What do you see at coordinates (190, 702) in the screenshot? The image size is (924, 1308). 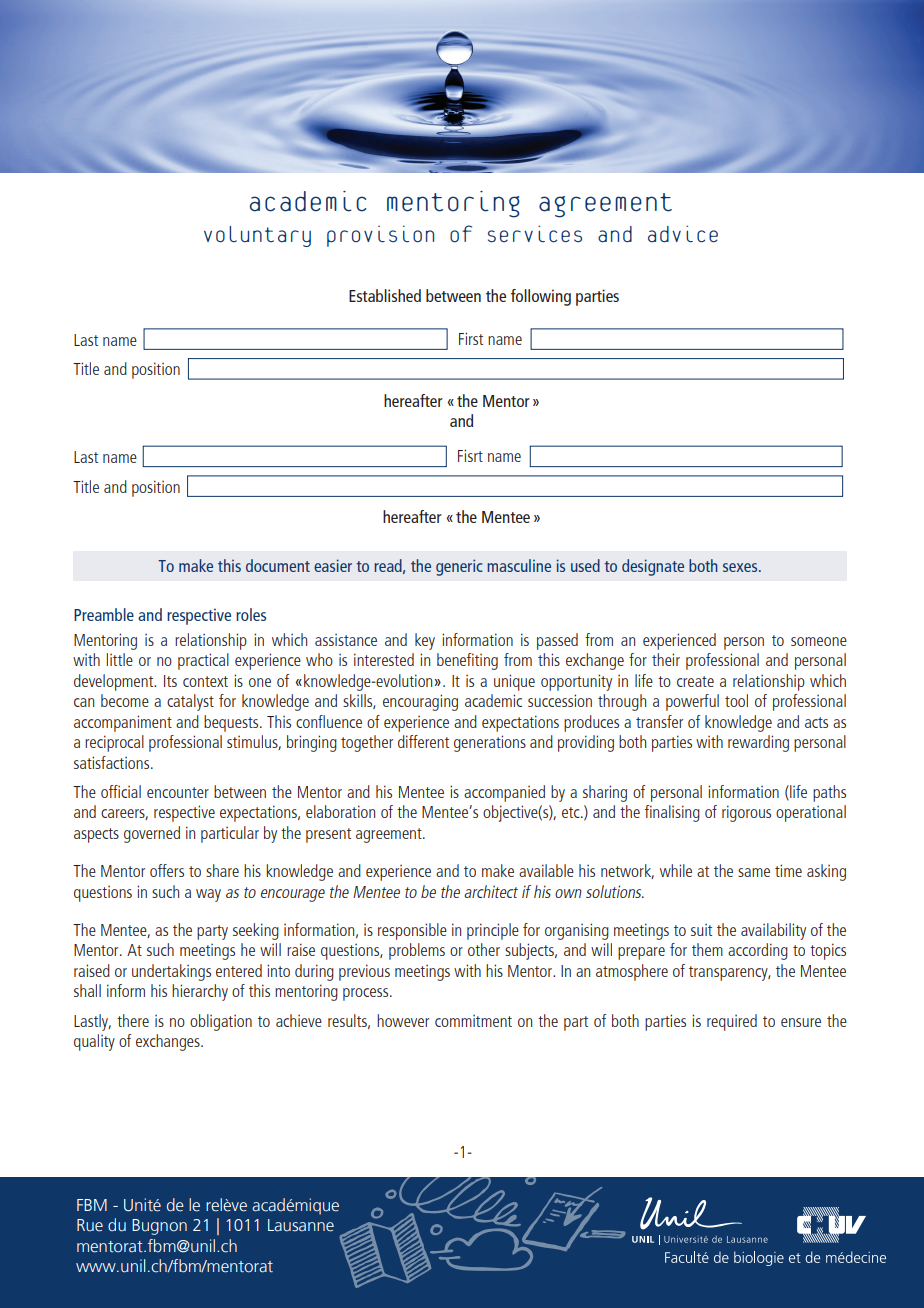 I see `catalyst` at bounding box center [190, 702].
